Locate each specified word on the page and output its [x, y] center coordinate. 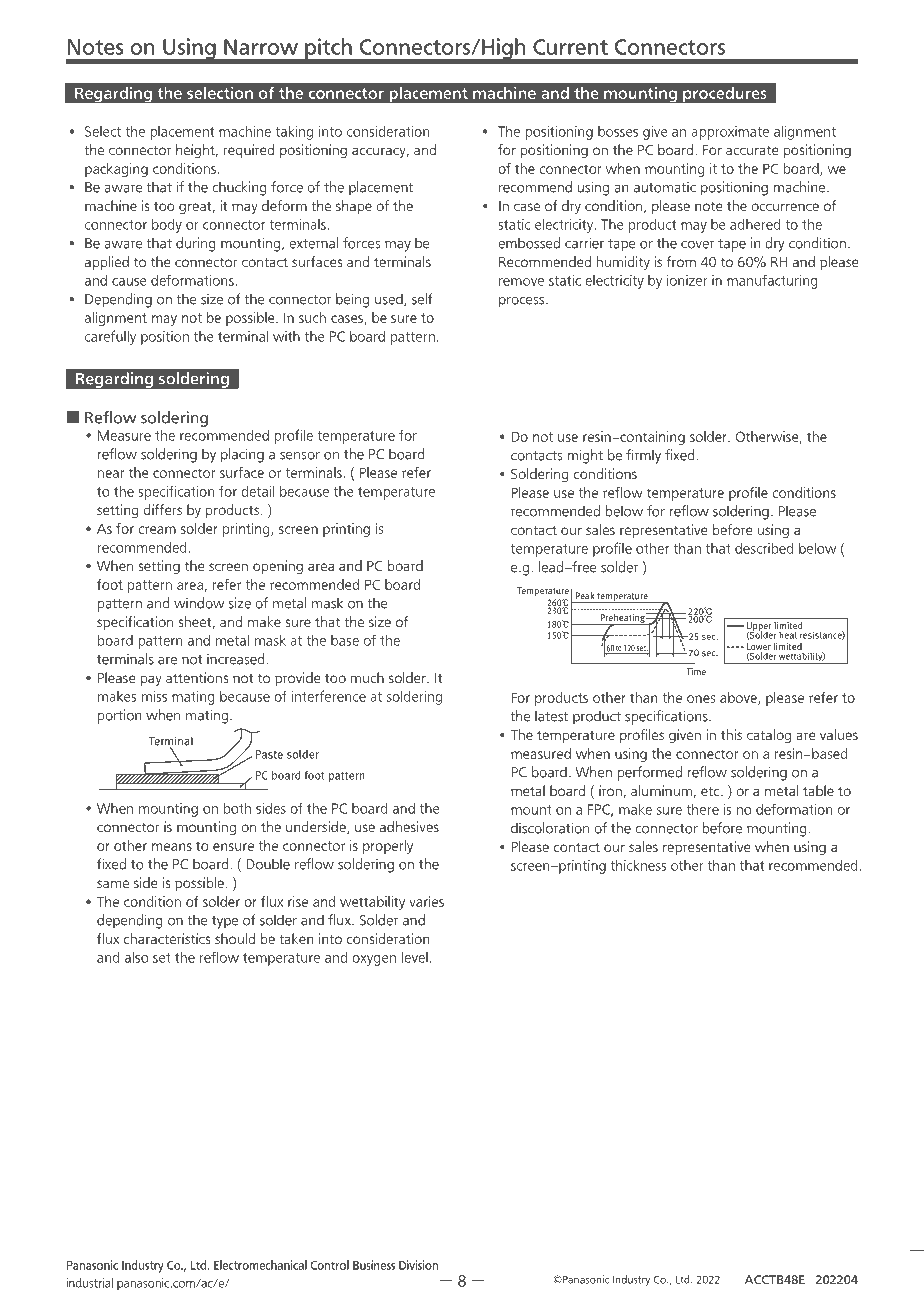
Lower [759, 648]
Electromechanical [260, 1265]
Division [418, 1265]
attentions [197, 677]
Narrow [261, 47]
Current [570, 47]
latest [551, 716]
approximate [730, 133]
